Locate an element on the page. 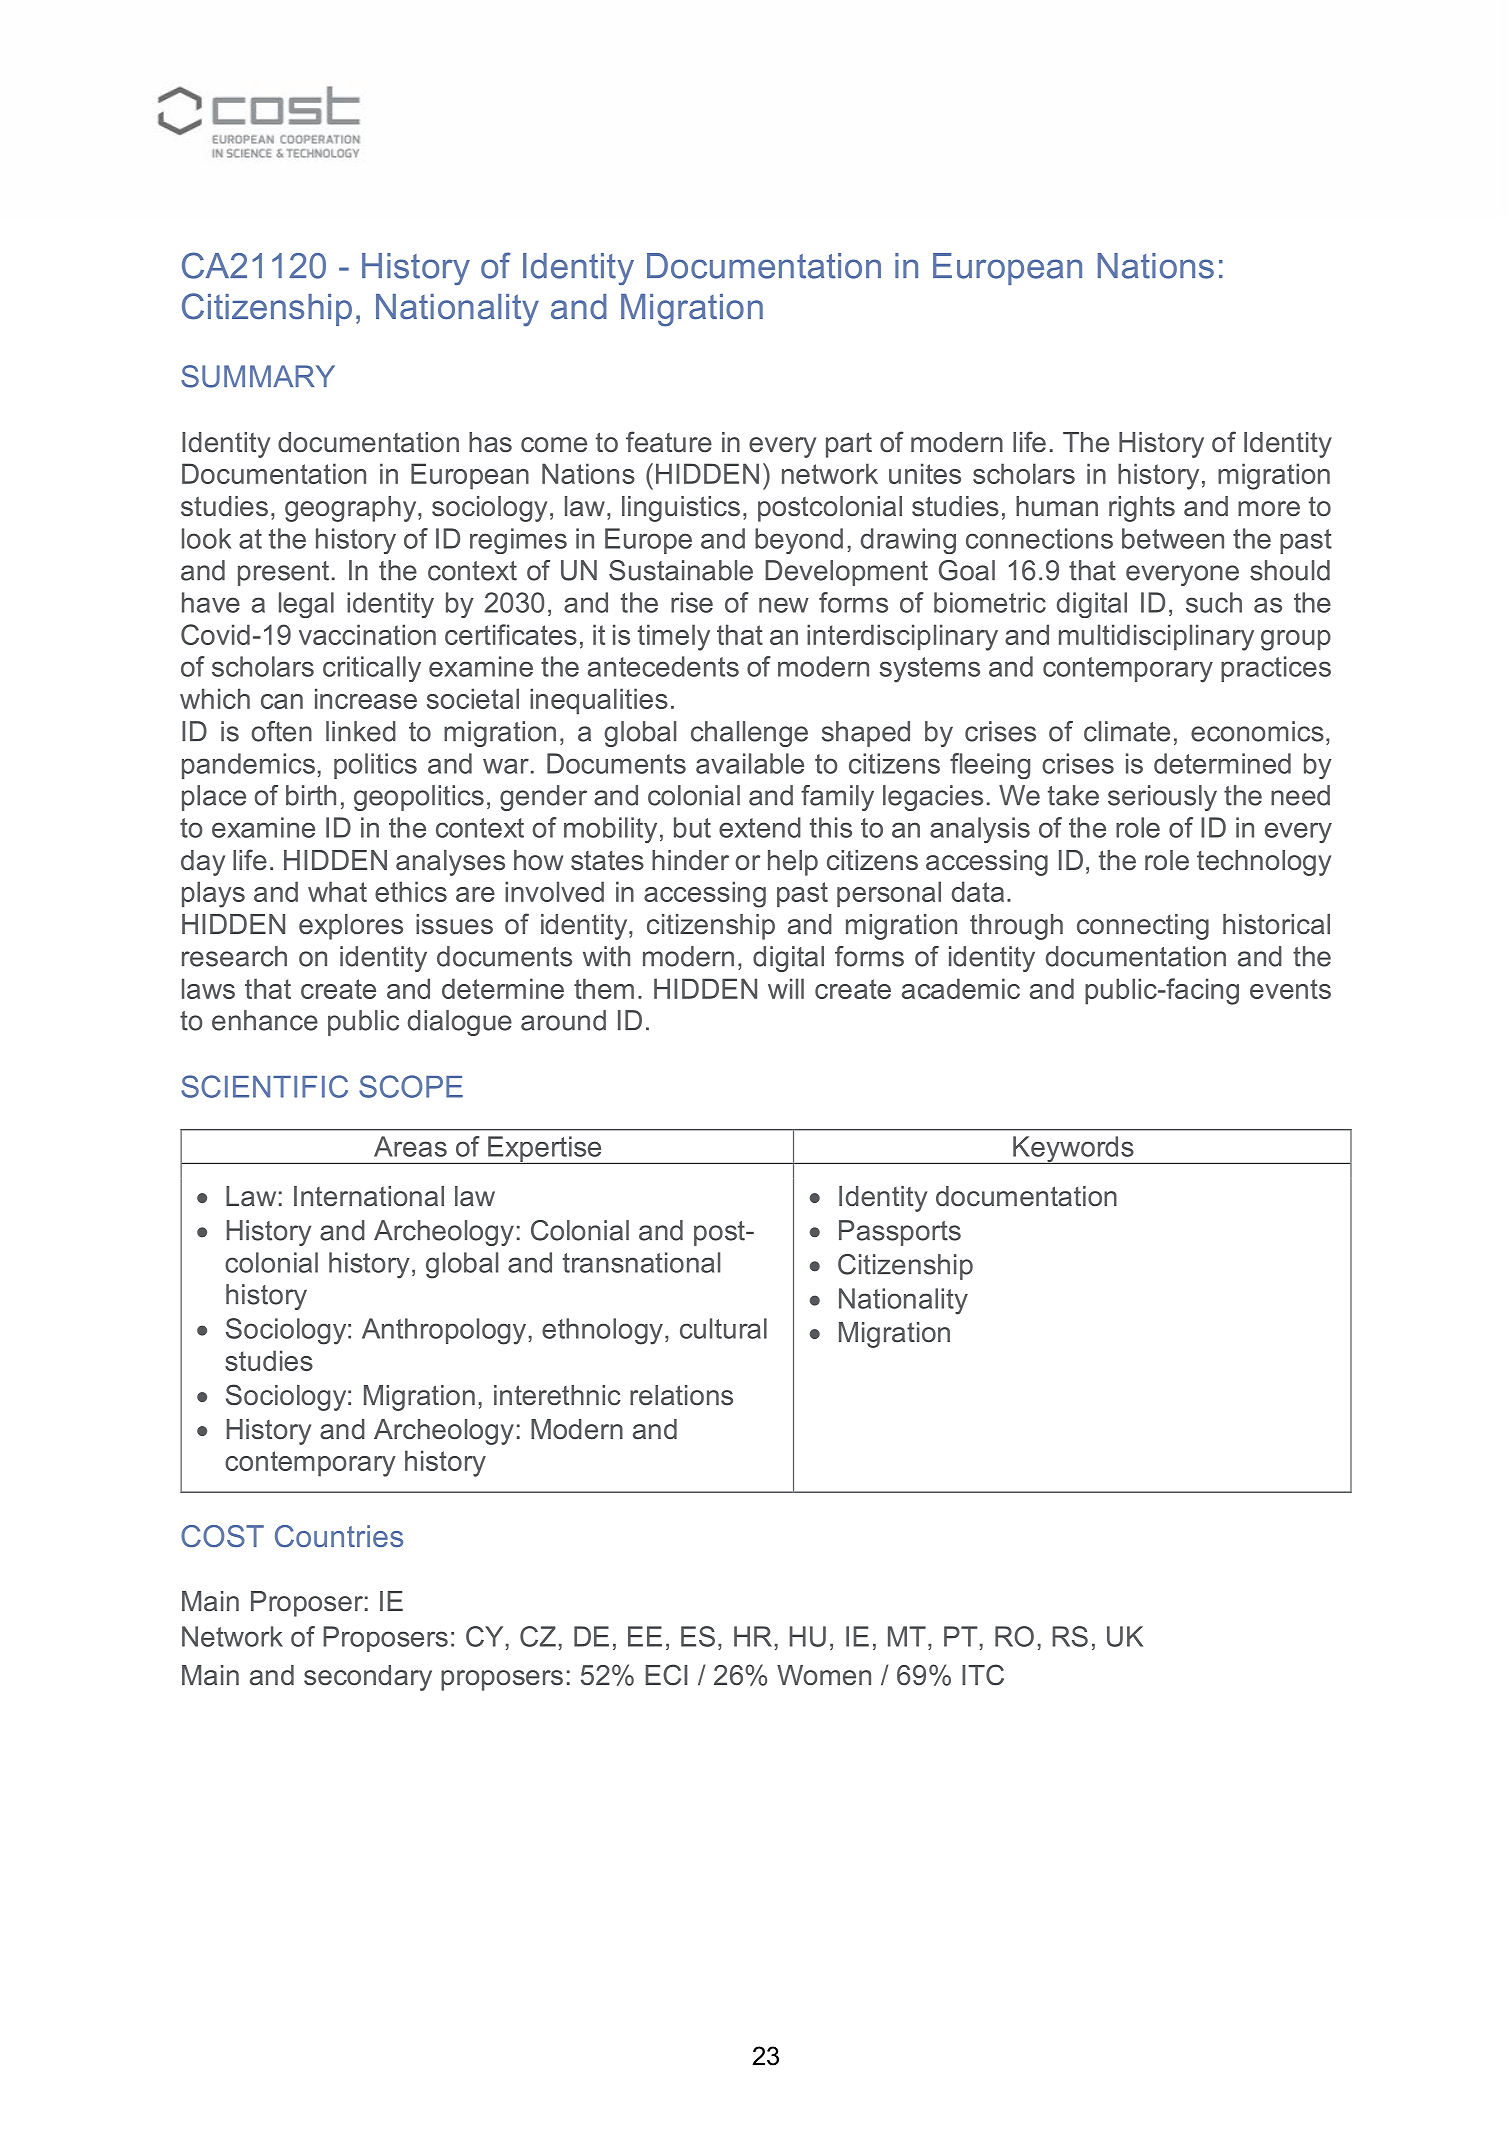 This document has height=2140, width=1512. secondary is located at coordinates (368, 1678).
